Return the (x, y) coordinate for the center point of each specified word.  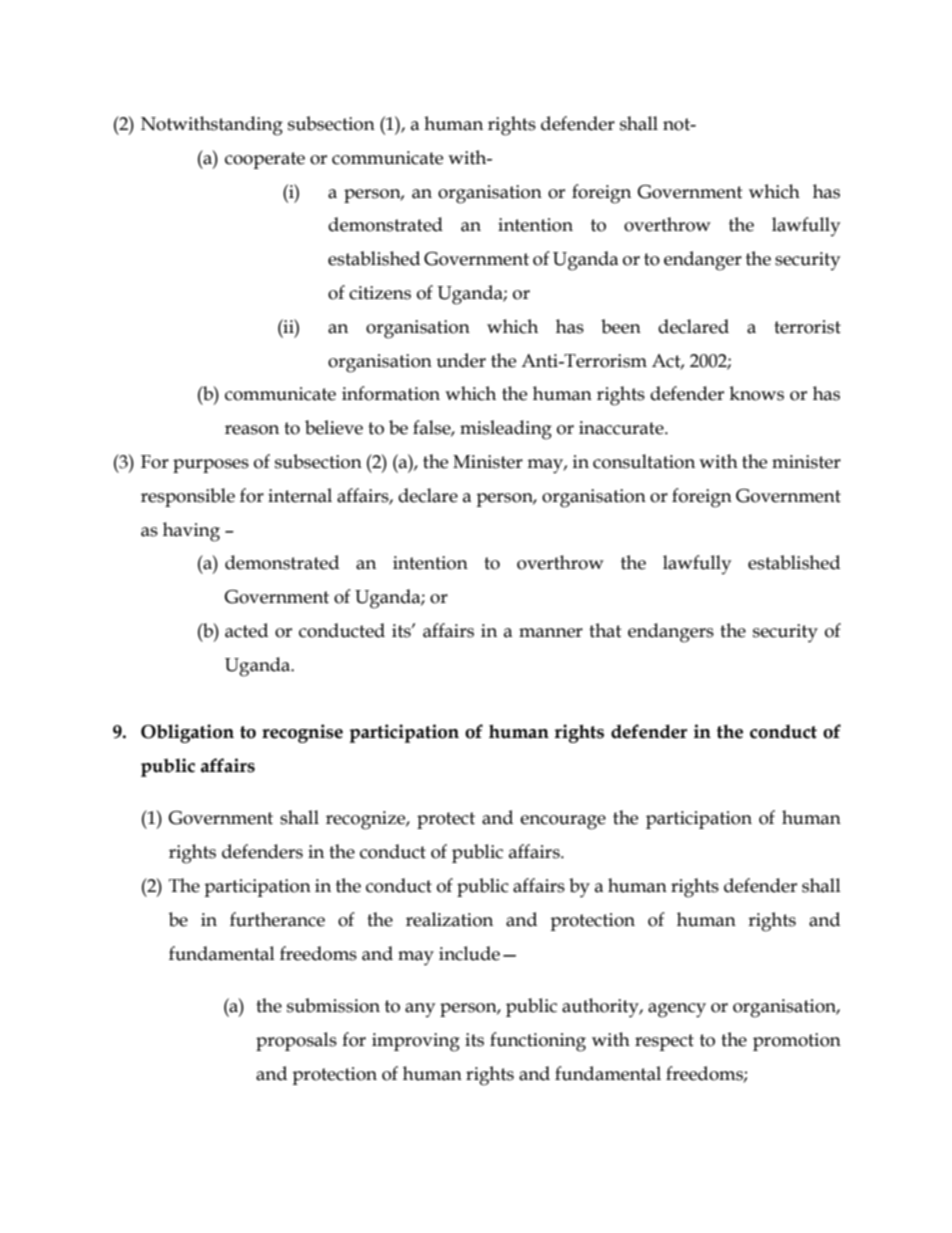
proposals (296, 1041)
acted (246, 630)
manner (551, 633)
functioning (538, 1042)
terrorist (807, 327)
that (605, 630)
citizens (380, 293)
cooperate (265, 160)
